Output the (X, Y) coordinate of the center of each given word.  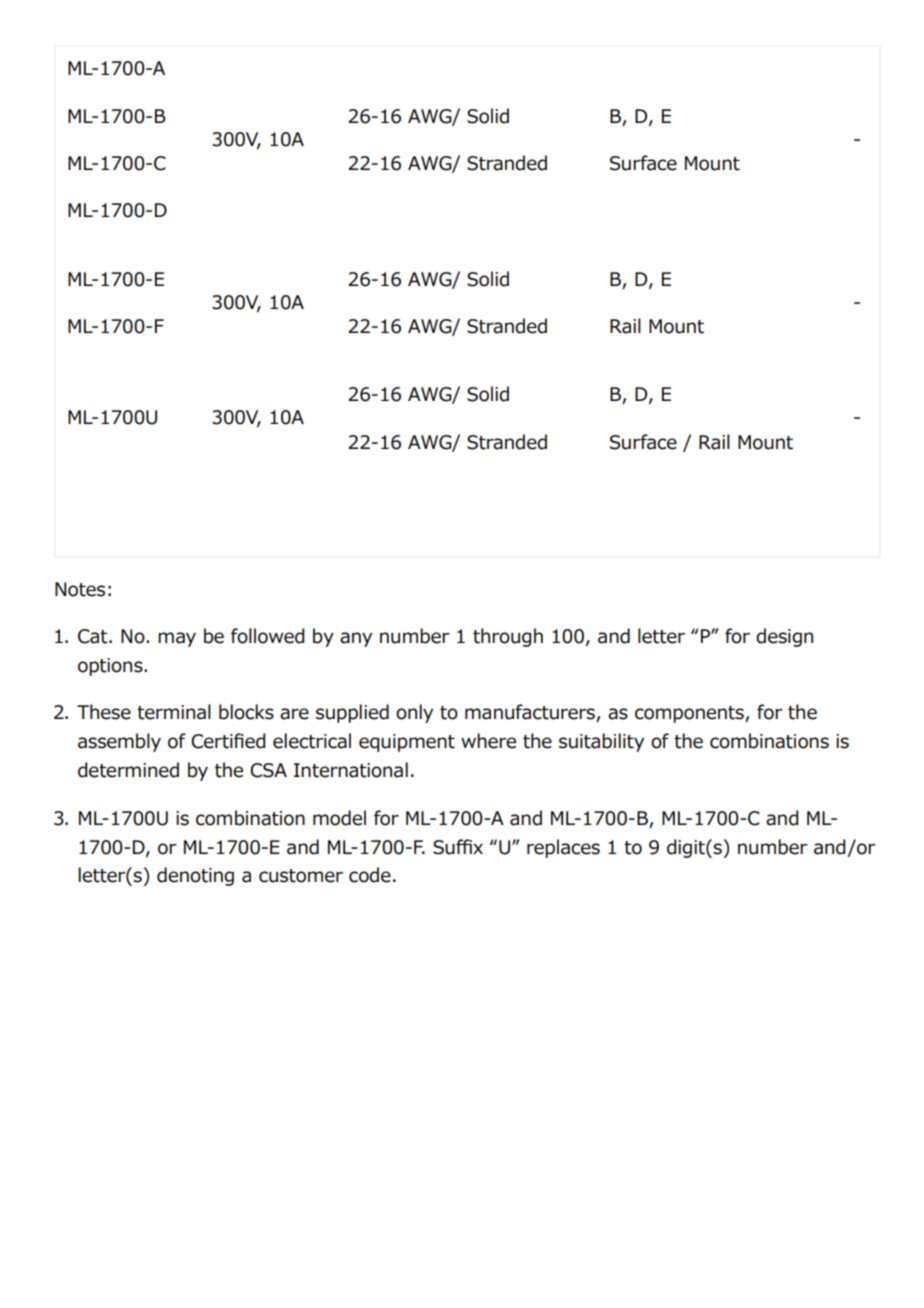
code (370, 875)
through (508, 637)
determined (128, 770)
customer (301, 876)
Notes (80, 589)
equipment (407, 743)
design (784, 637)
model (339, 818)
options (111, 667)
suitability (601, 742)
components (690, 714)
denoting (195, 876)
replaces (563, 848)
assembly (119, 742)
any (356, 639)
